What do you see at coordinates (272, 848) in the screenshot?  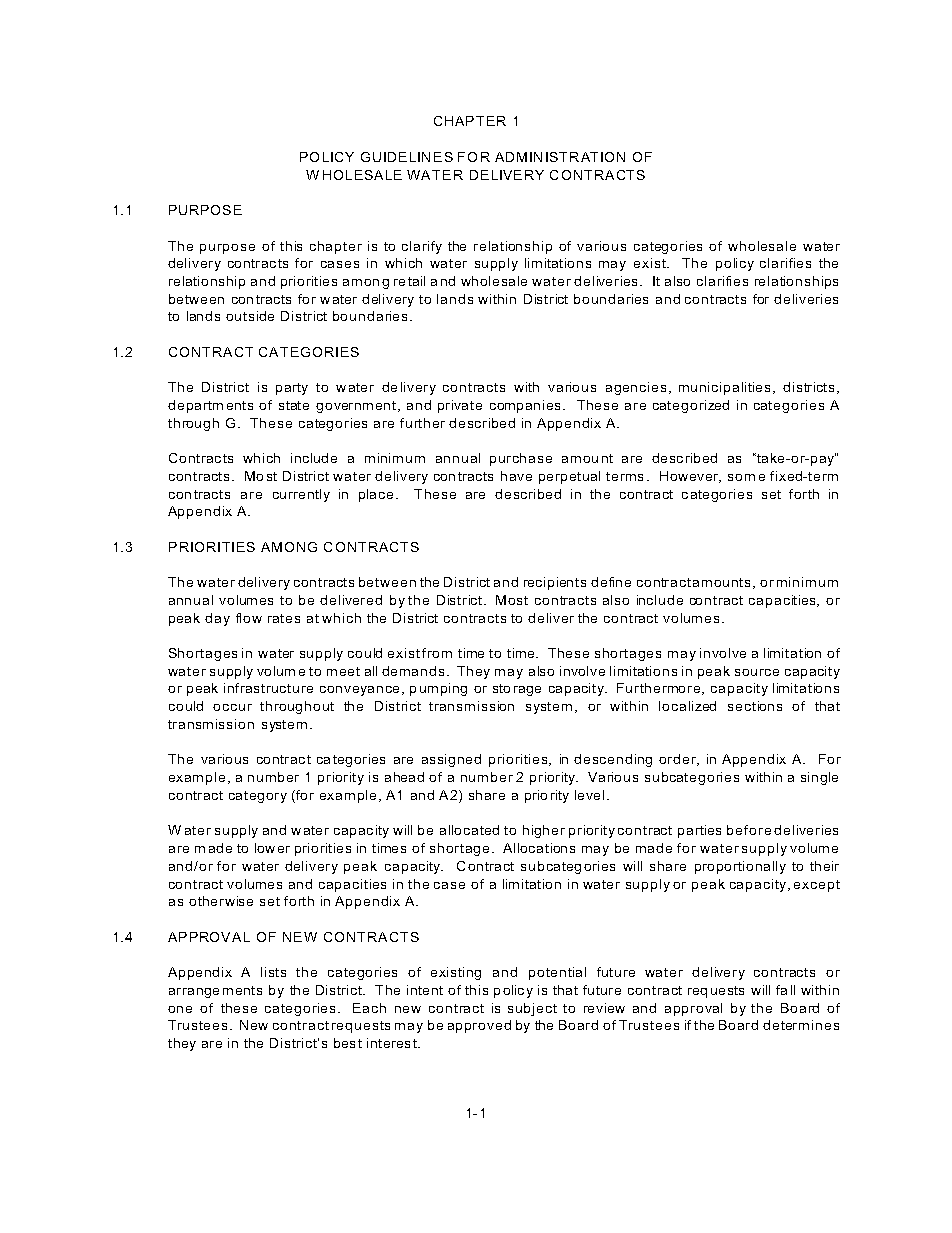 I see `lower` at bounding box center [272, 848].
